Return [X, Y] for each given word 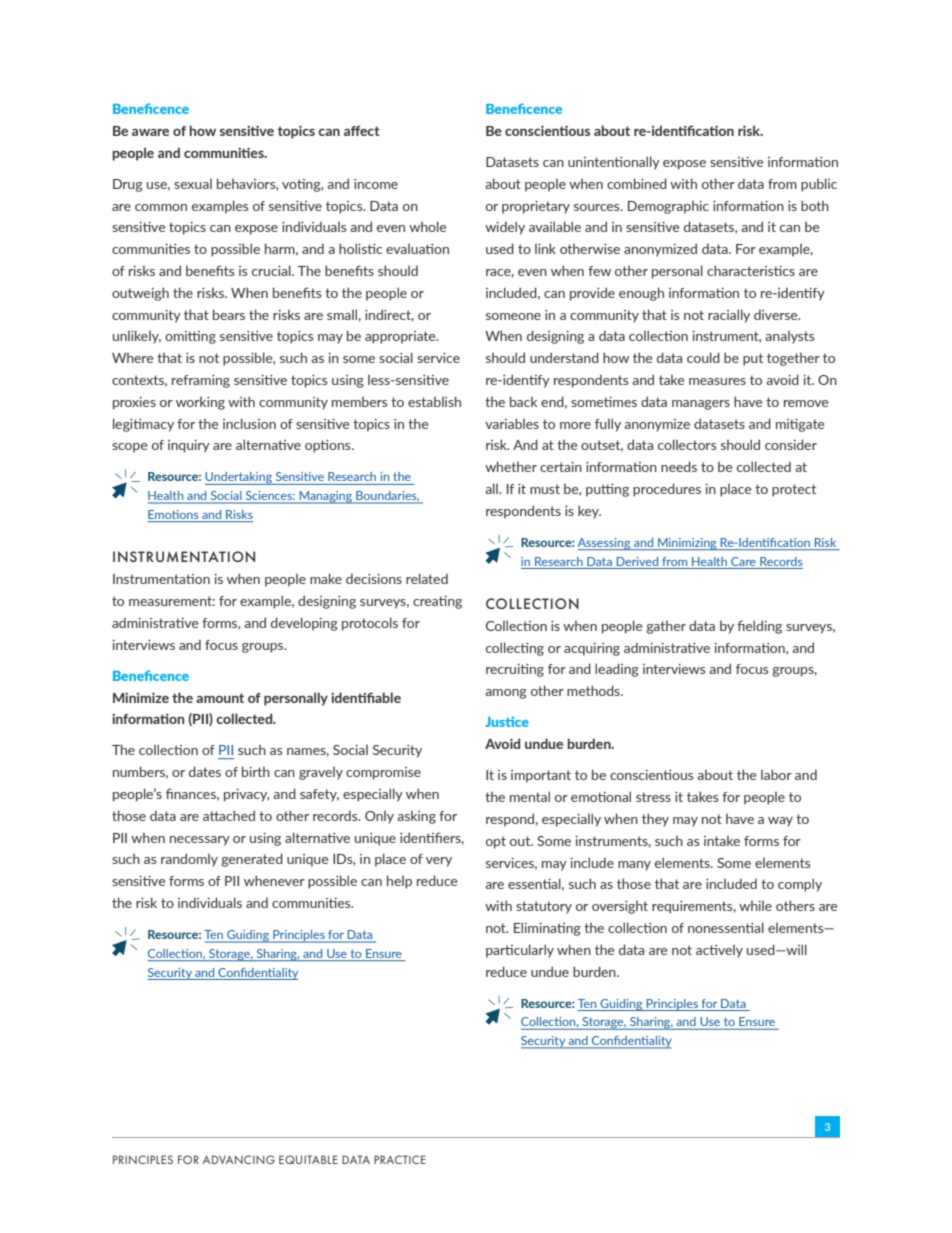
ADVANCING [239, 1159]
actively [719, 951]
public [819, 185]
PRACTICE [400, 1159]
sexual [193, 184]
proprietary [536, 207]
